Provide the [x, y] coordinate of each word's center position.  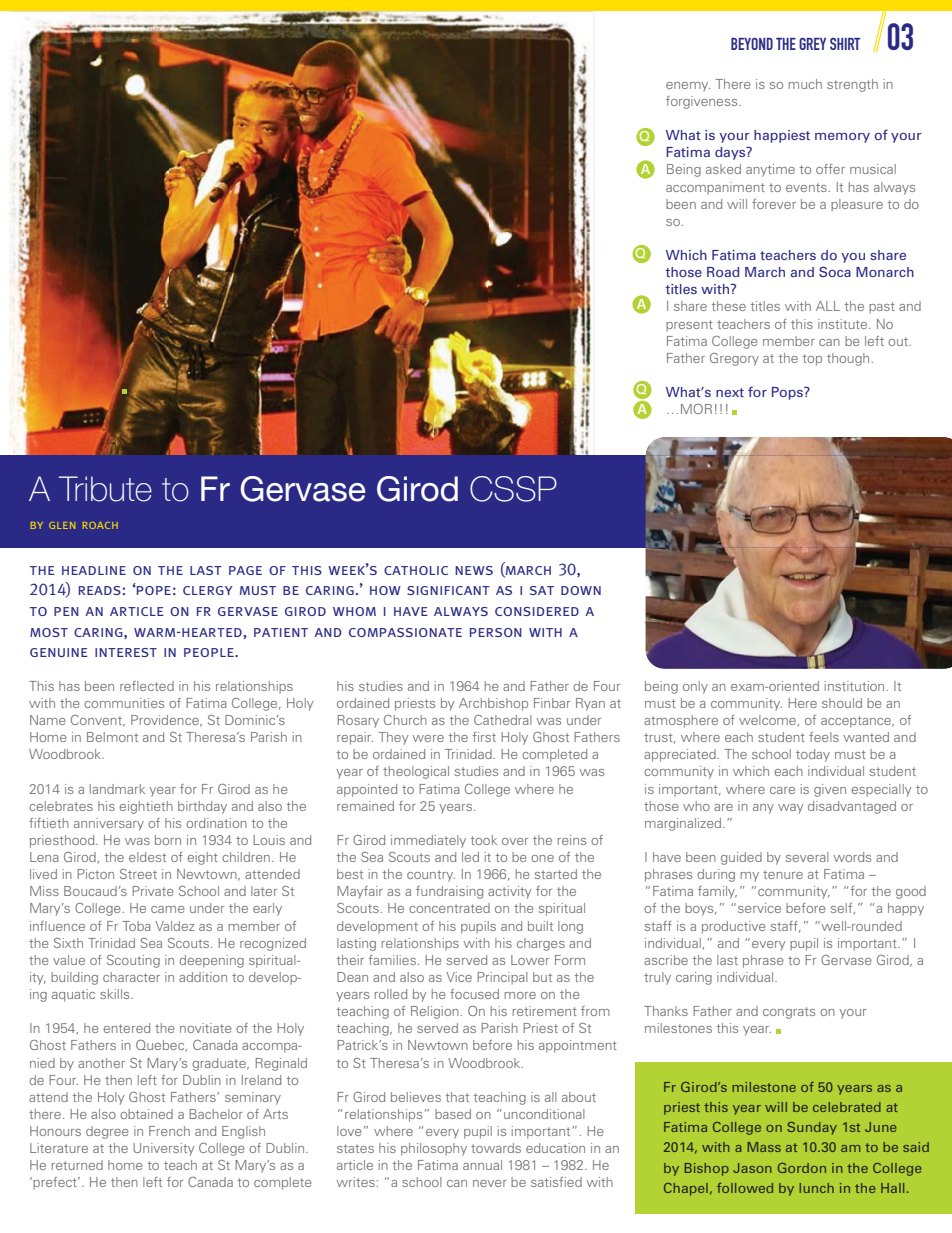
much [805, 84]
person [496, 632]
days [731, 153]
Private [153, 891]
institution [856, 686]
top [812, 360]
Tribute [105, 489]
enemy [688, 87]
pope [153, 590]
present [689, 326]
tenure [783, 874]
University [163, 1149]
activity [509, 892]
